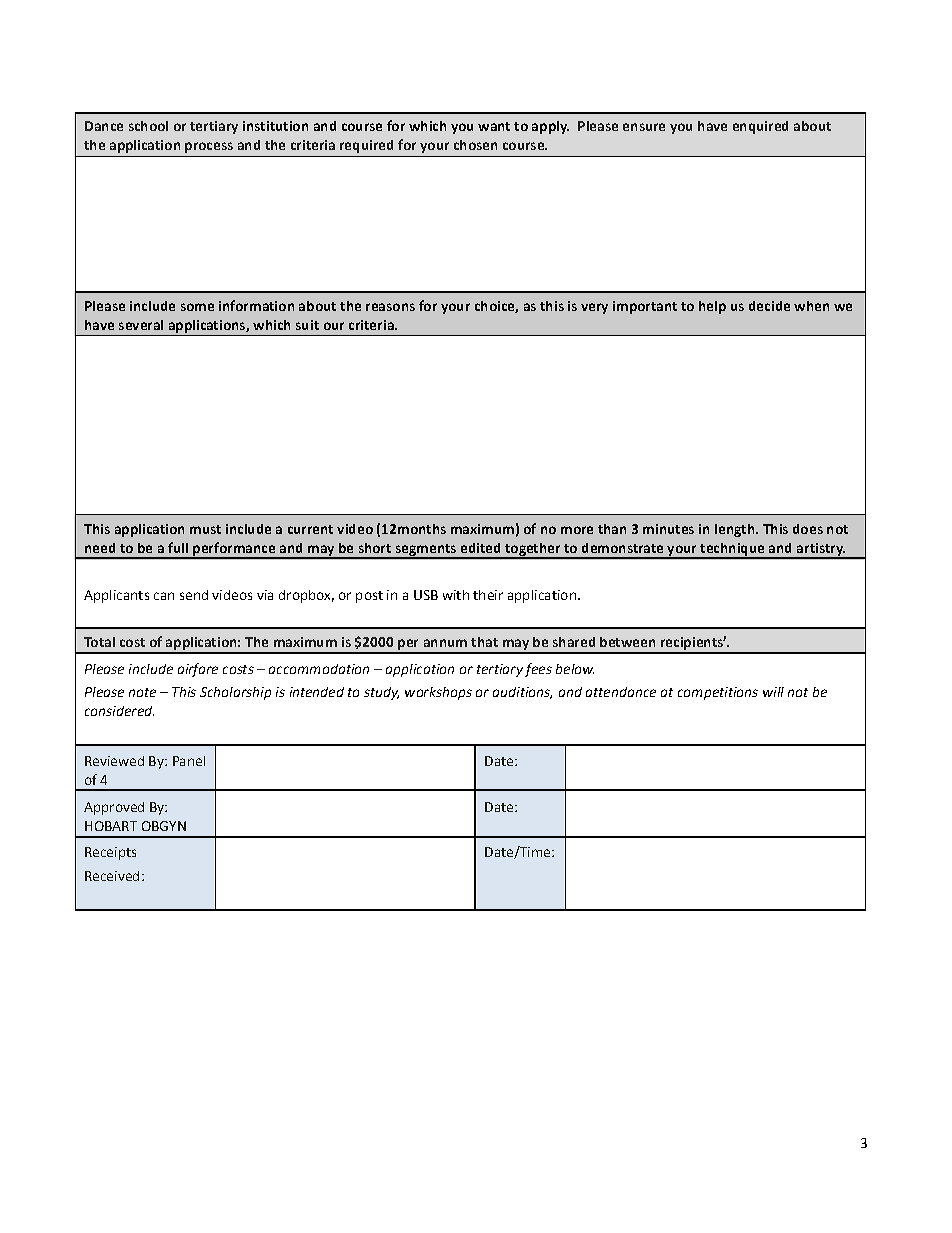 This page has width=952, height=1233. What do you see at coordinates (164, 826) in the page?
I see `OBGYN` at bounding box center [164, 826].
